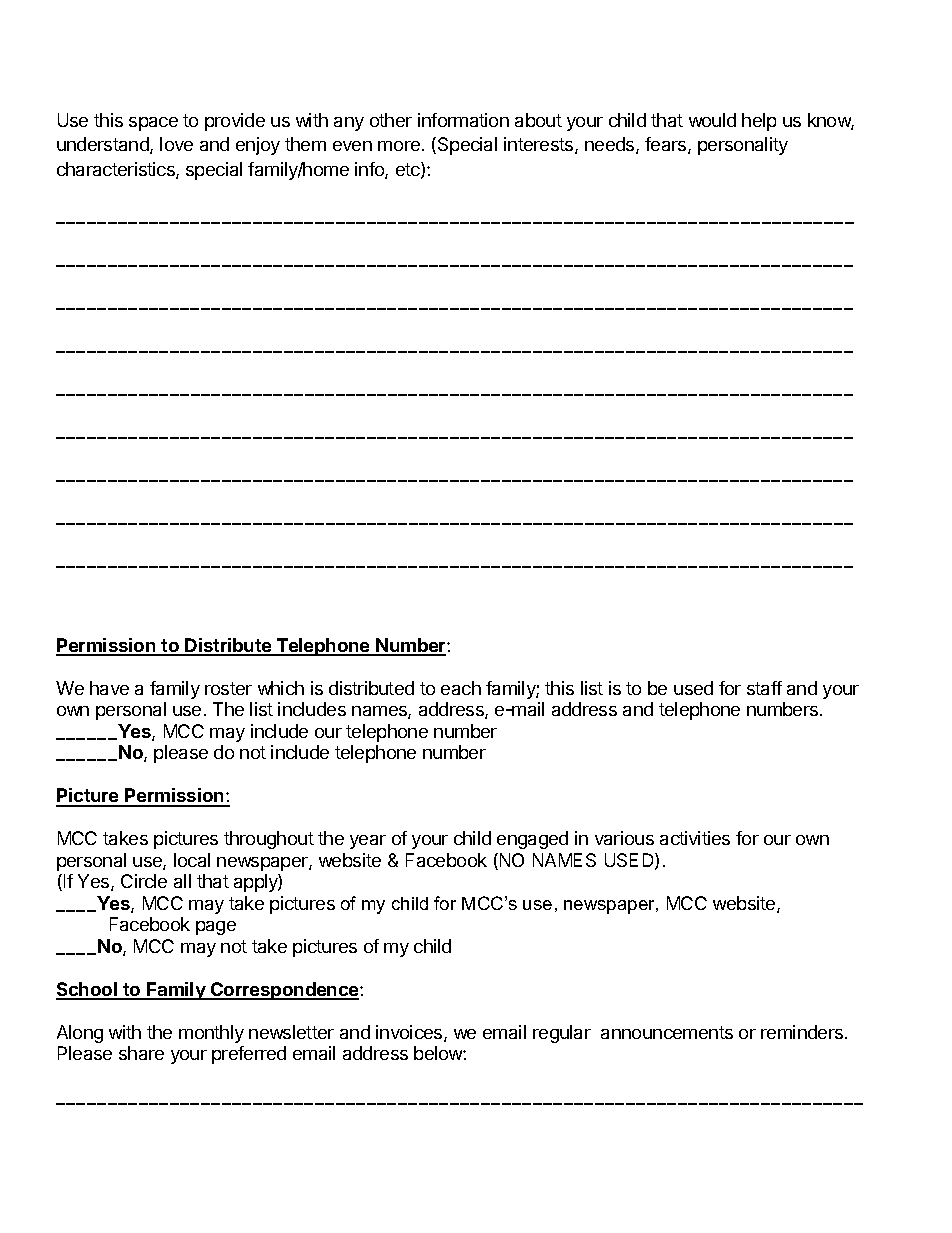  Describe the element at coordinates (712, 120) in the screenshot. I see `would` at that location.
